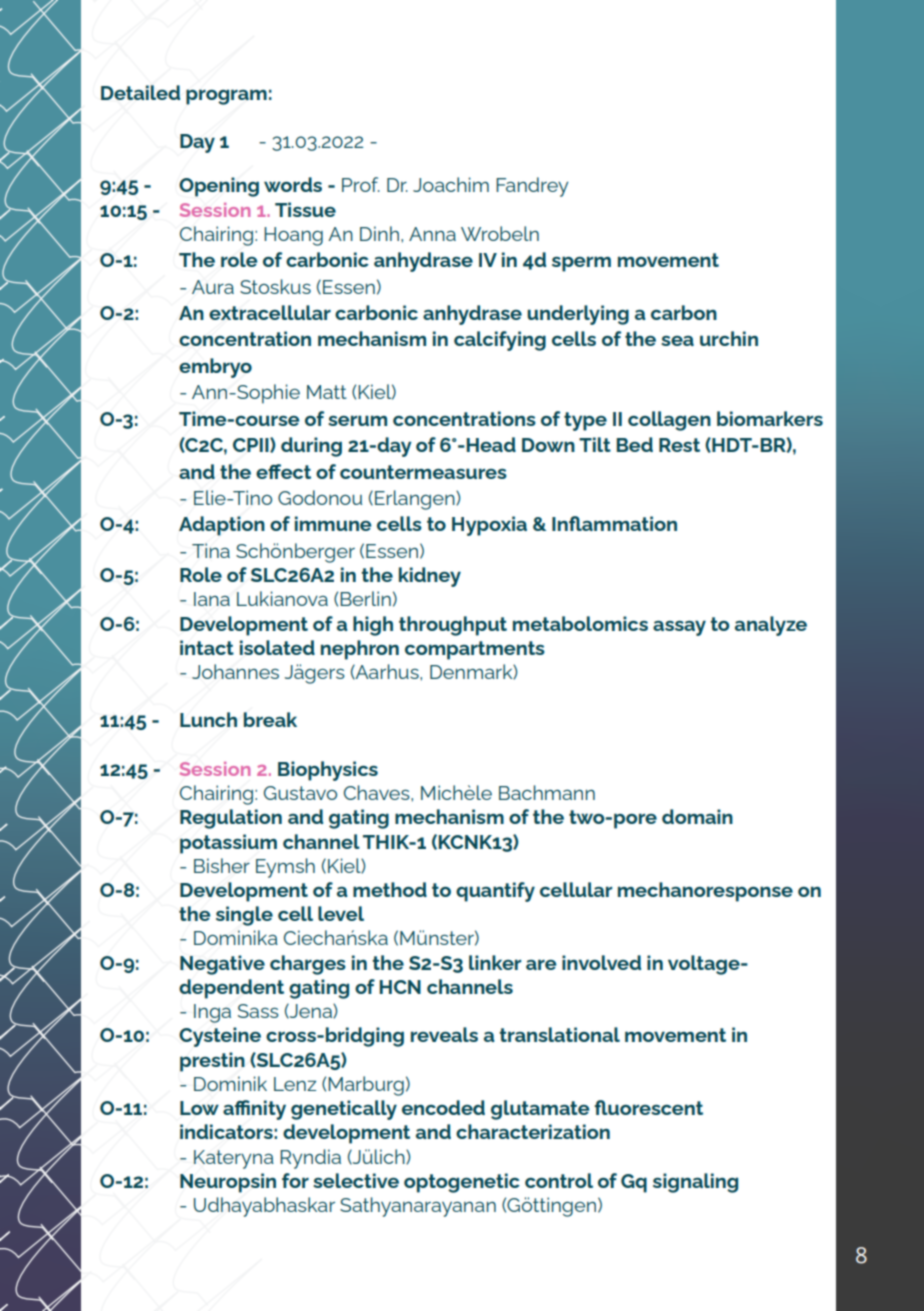 The height and width of the document is (1311, 924). What do you see at coordinates (547, 792) in the document?
I see `Bachmann` at bounding box center [547, 792].
